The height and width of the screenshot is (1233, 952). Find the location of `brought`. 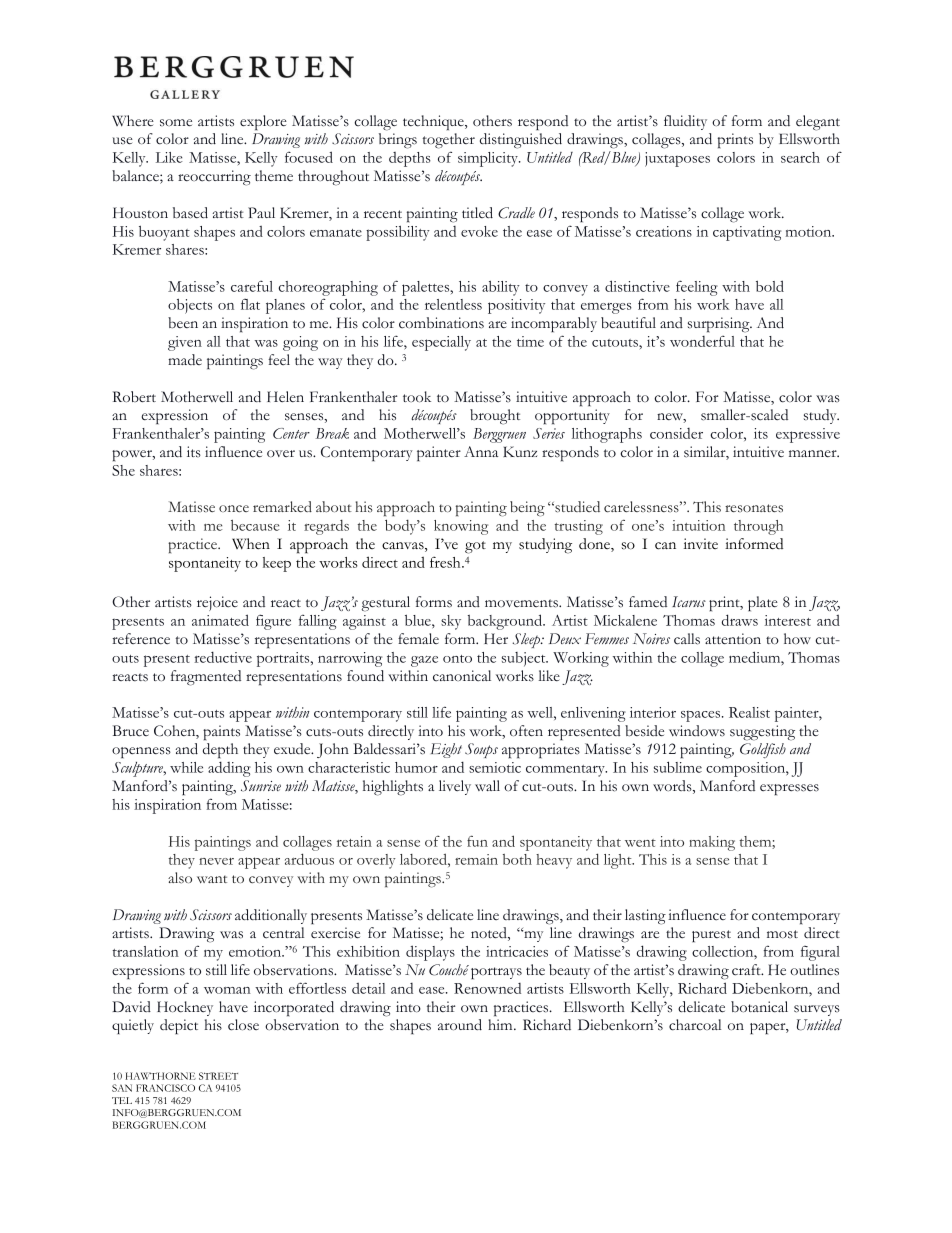

brought is located at coordinates (495, 417).
